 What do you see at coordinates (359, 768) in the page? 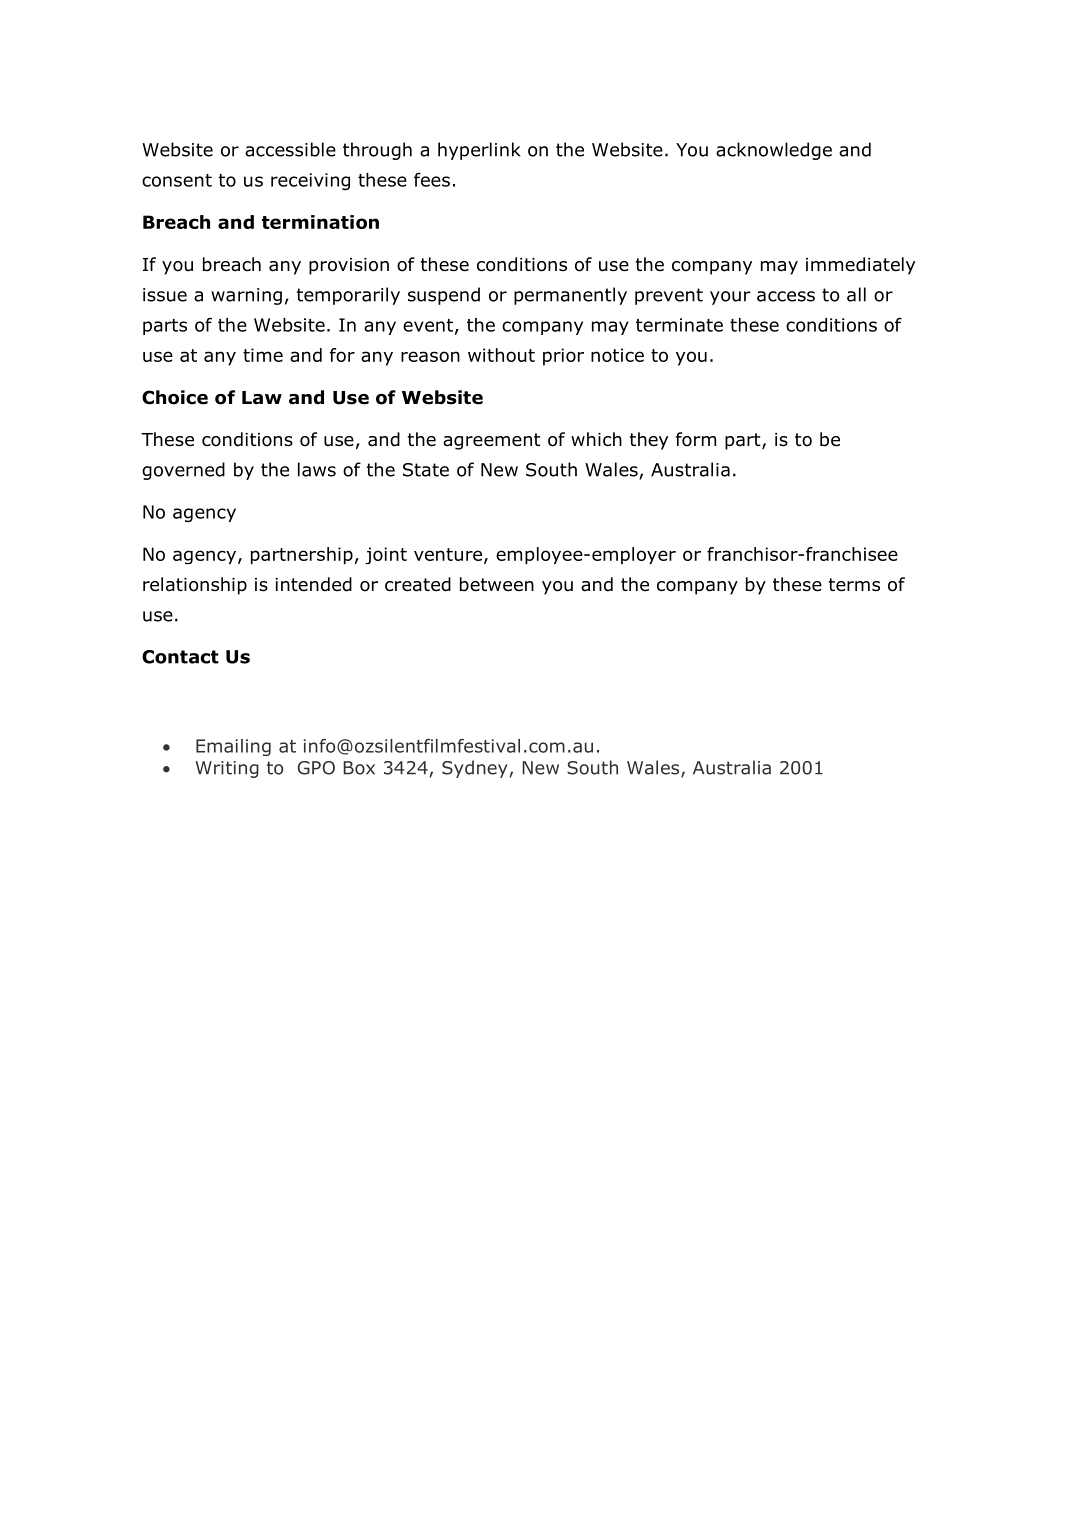
I see `Box` at bounding box center [359, 768].
